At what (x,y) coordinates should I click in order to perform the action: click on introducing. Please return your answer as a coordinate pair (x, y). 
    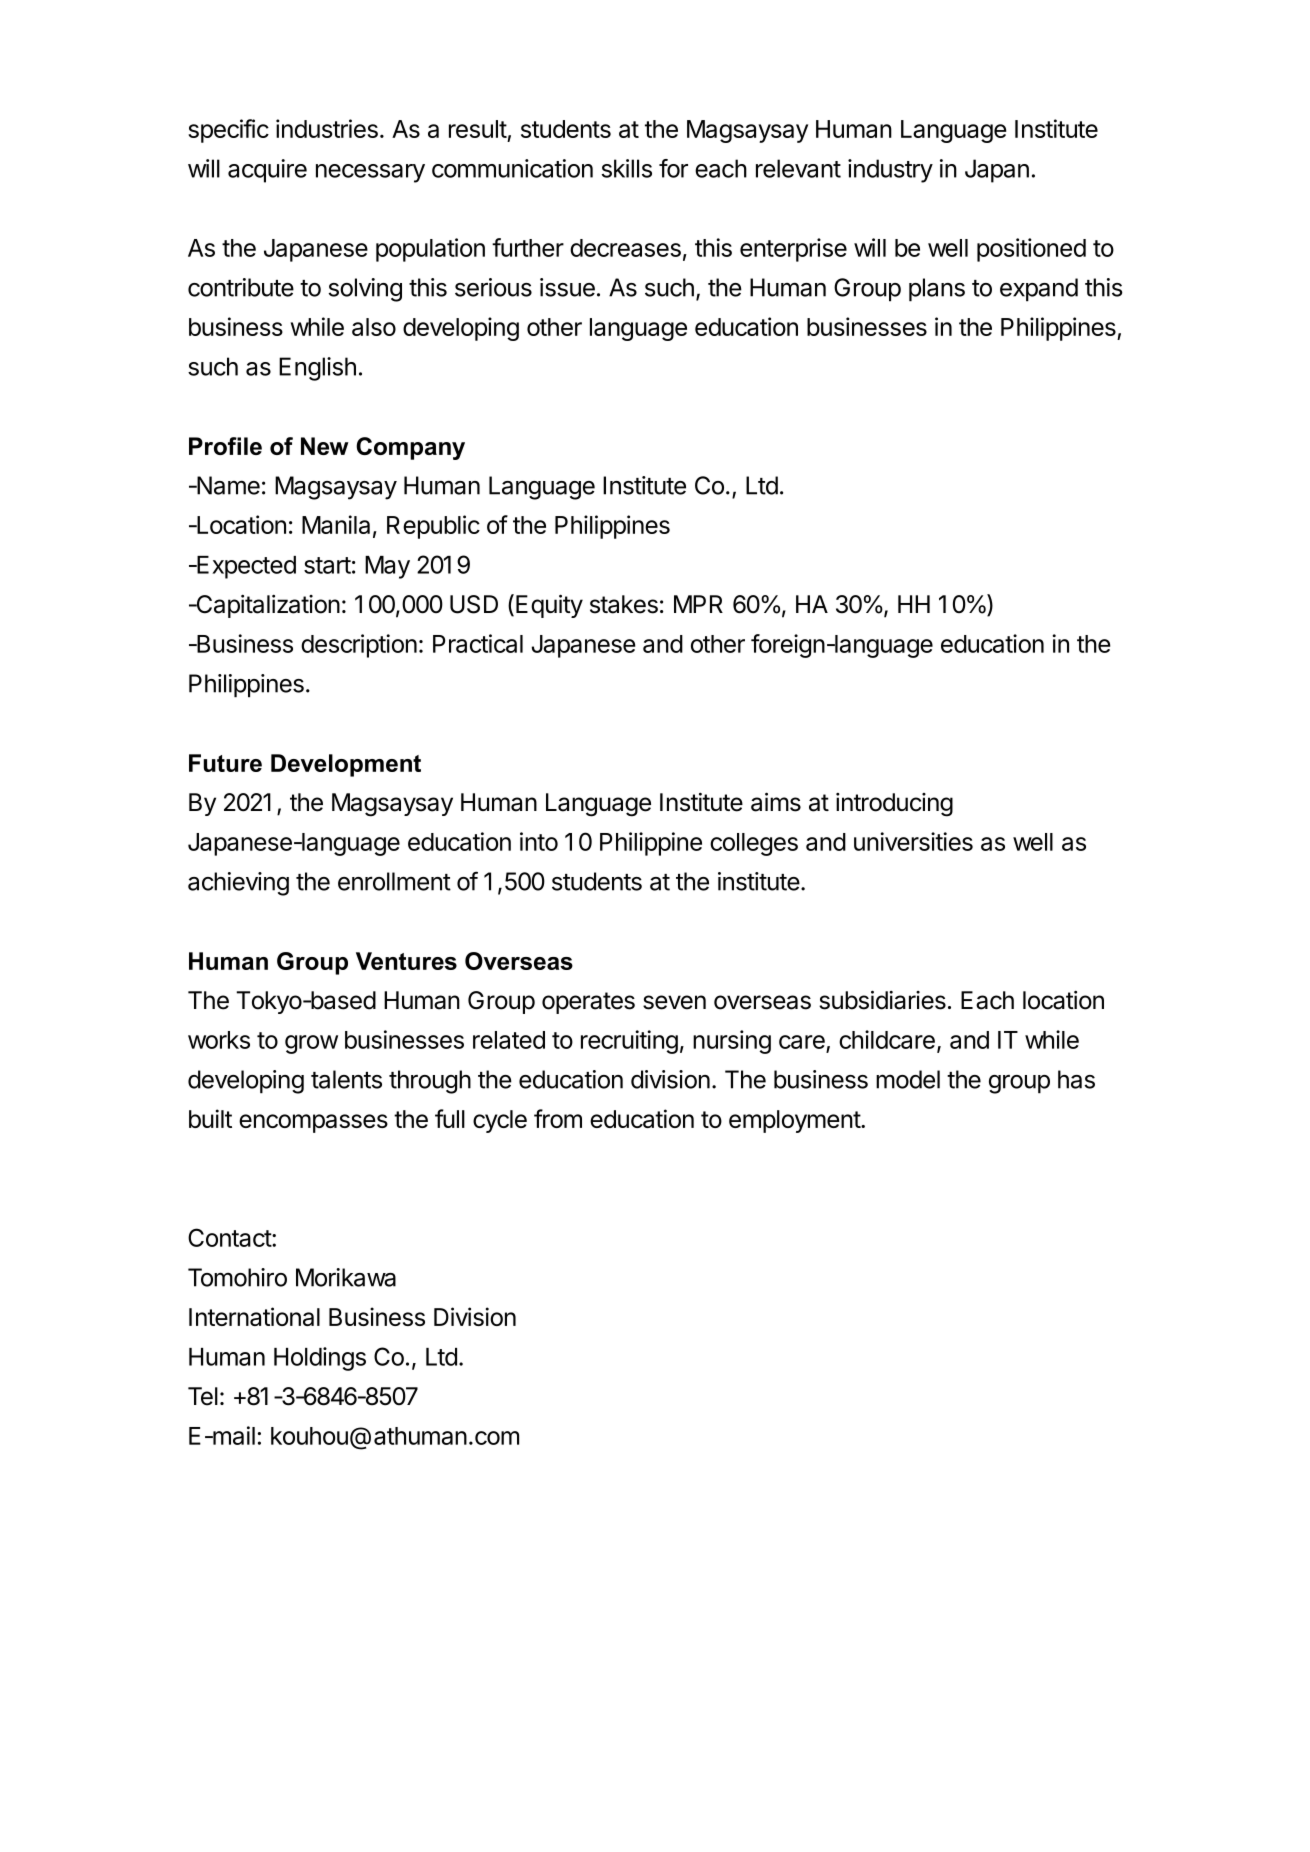
    Looking at the image, I should click on (894, 805).
